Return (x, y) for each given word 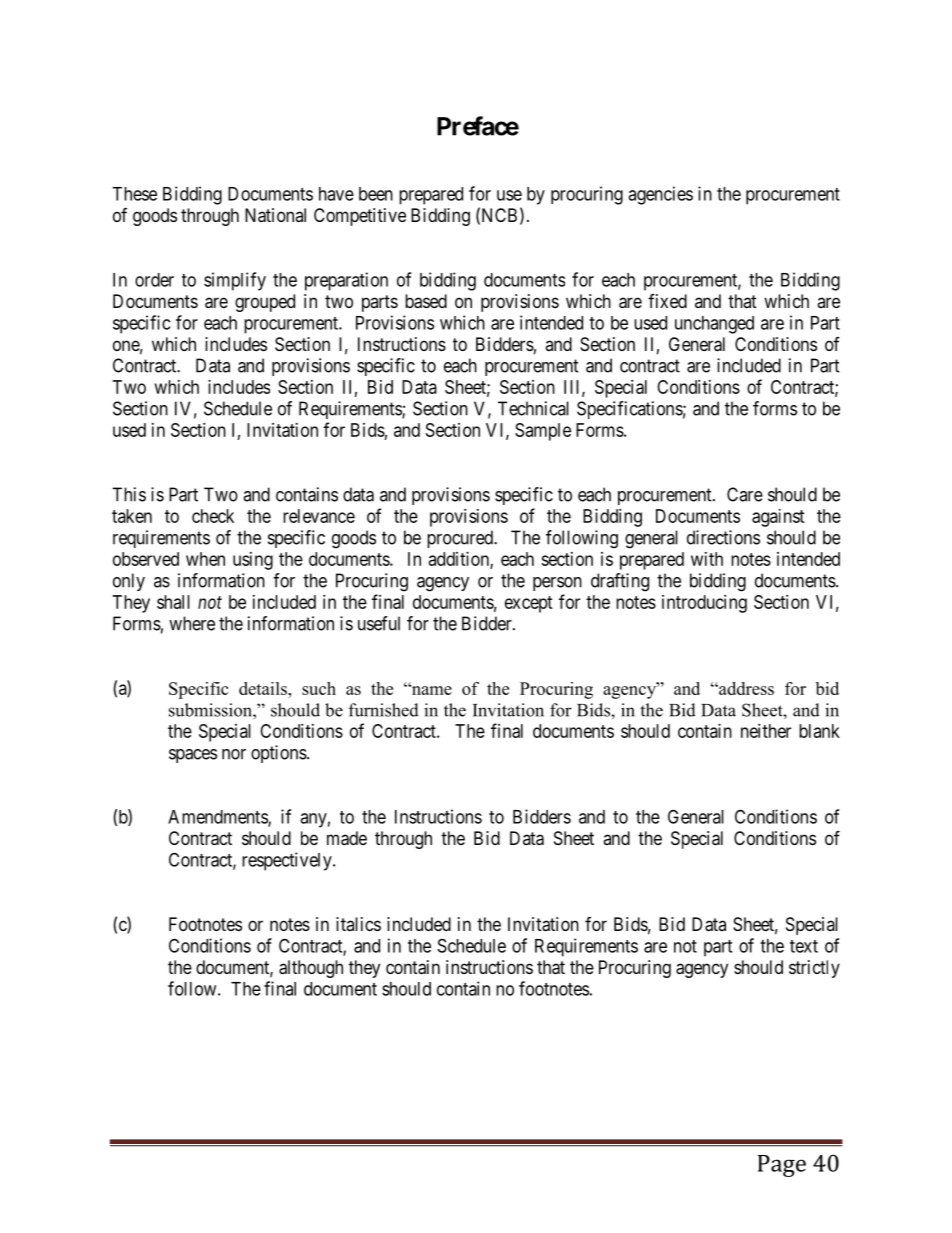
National (275, 215)
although (311, 969)
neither (766, 731)
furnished (384, 710)
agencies (660, 195)
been (376, 194)
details (264, 688)
